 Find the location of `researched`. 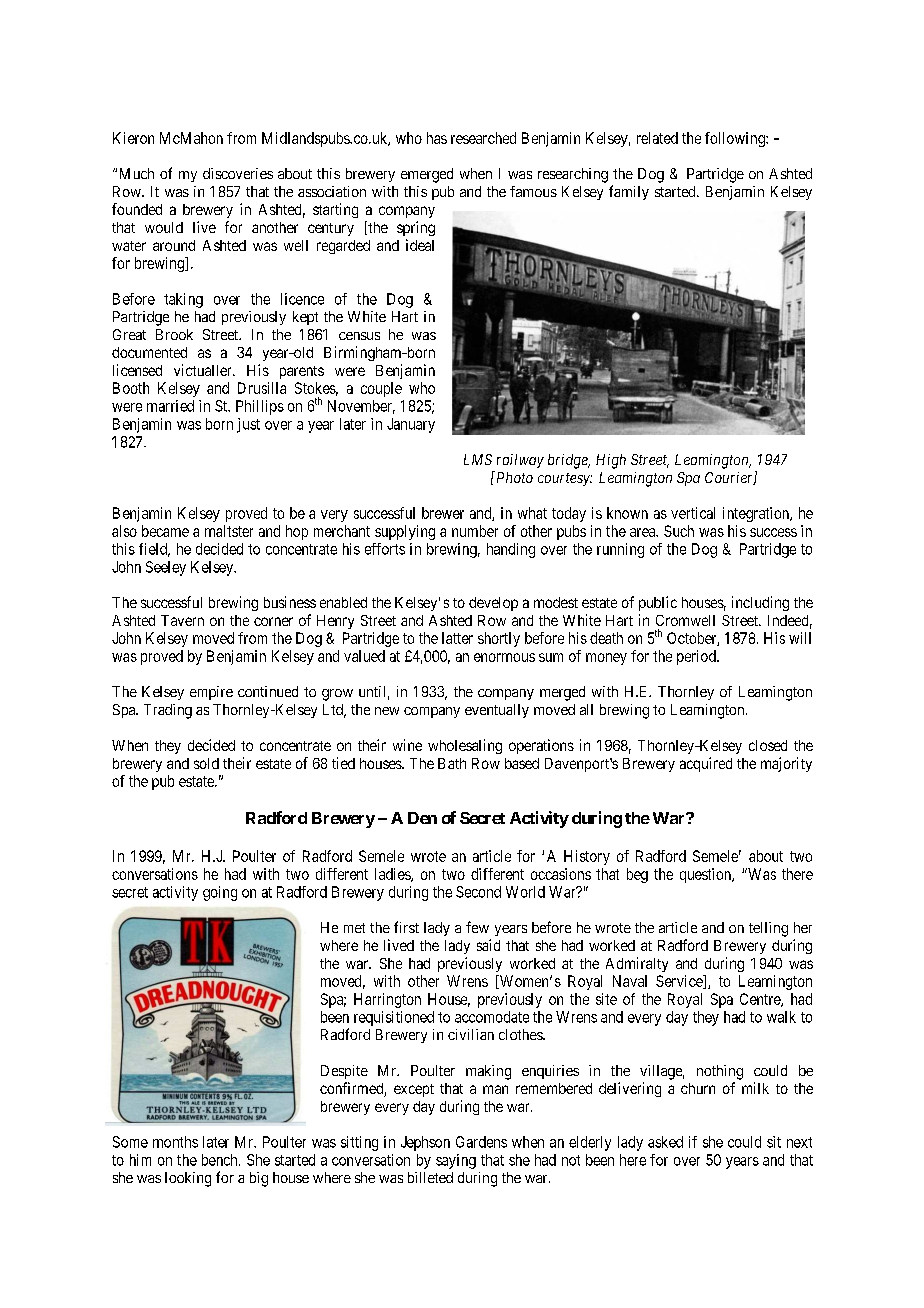

researched is located at coordinates (483, 138).
